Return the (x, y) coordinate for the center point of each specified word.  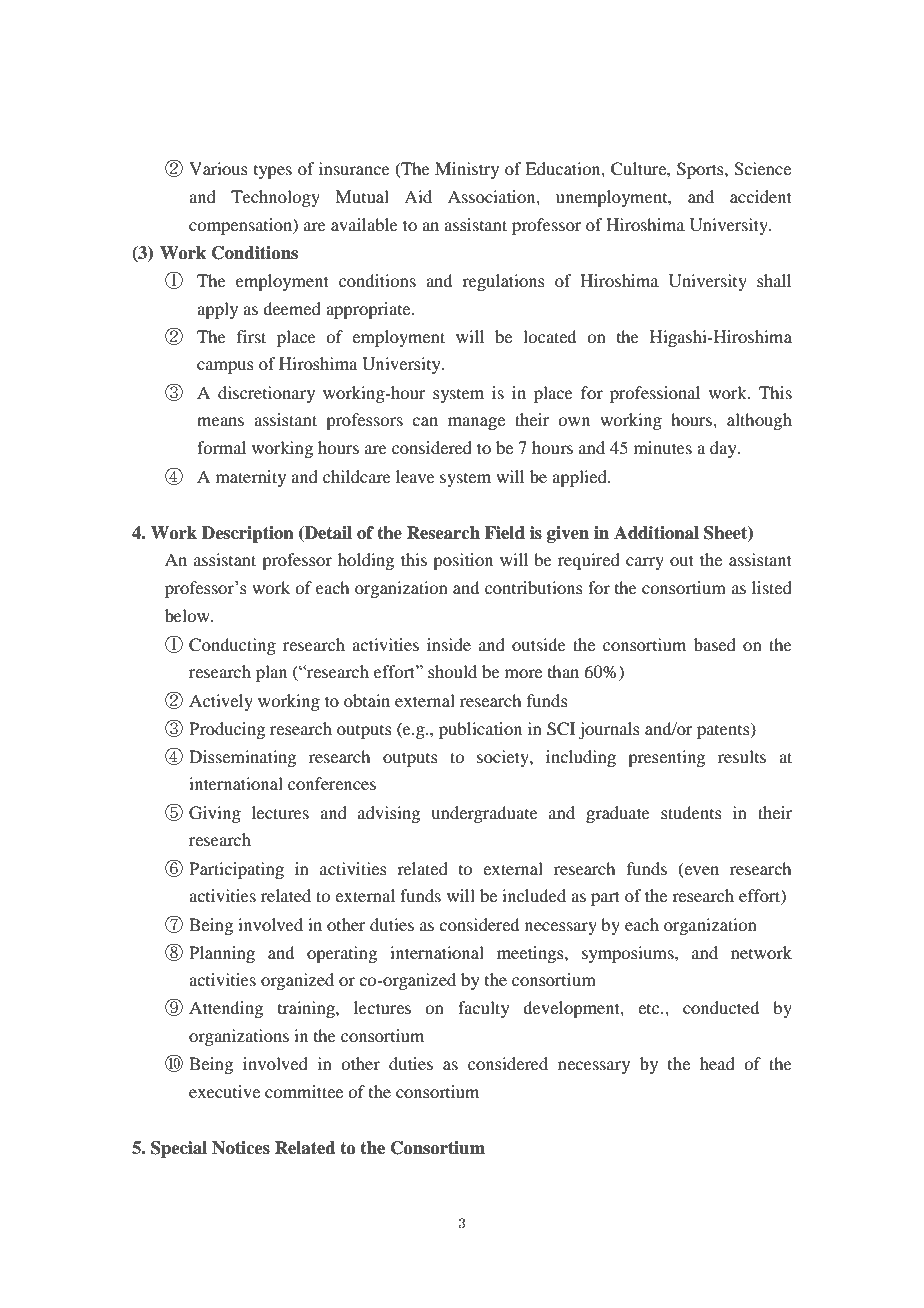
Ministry (467, 170)
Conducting (232, 646)
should (452, 671)
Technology (275, 198)
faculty (484, 1009)
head (717, 1063)
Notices (241, 1148)
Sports (701, 170)
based (715, 644)
